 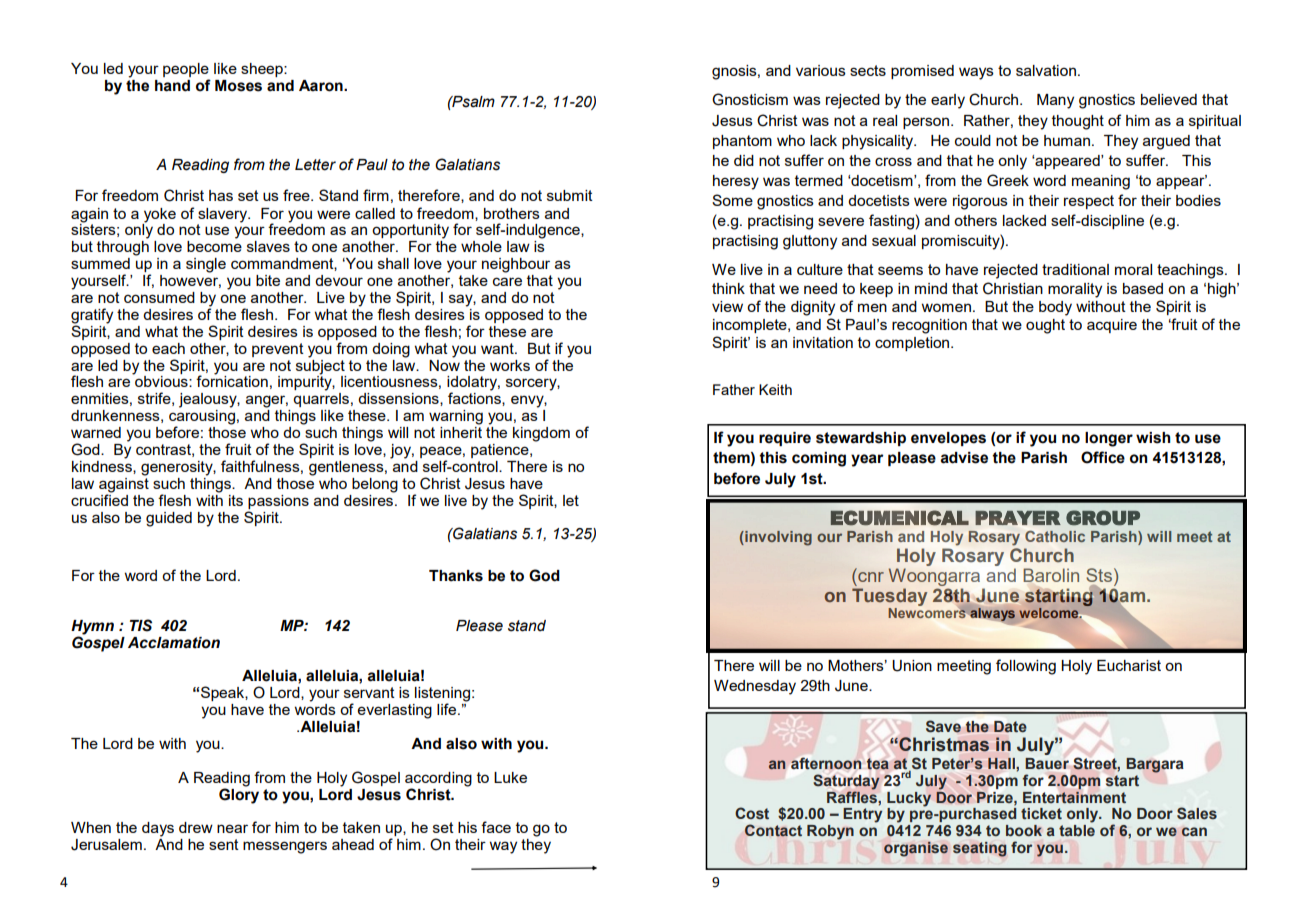 What do you see at coordinates (232, 828) in the image?
I see `near` at bounding box center [232, 828].
